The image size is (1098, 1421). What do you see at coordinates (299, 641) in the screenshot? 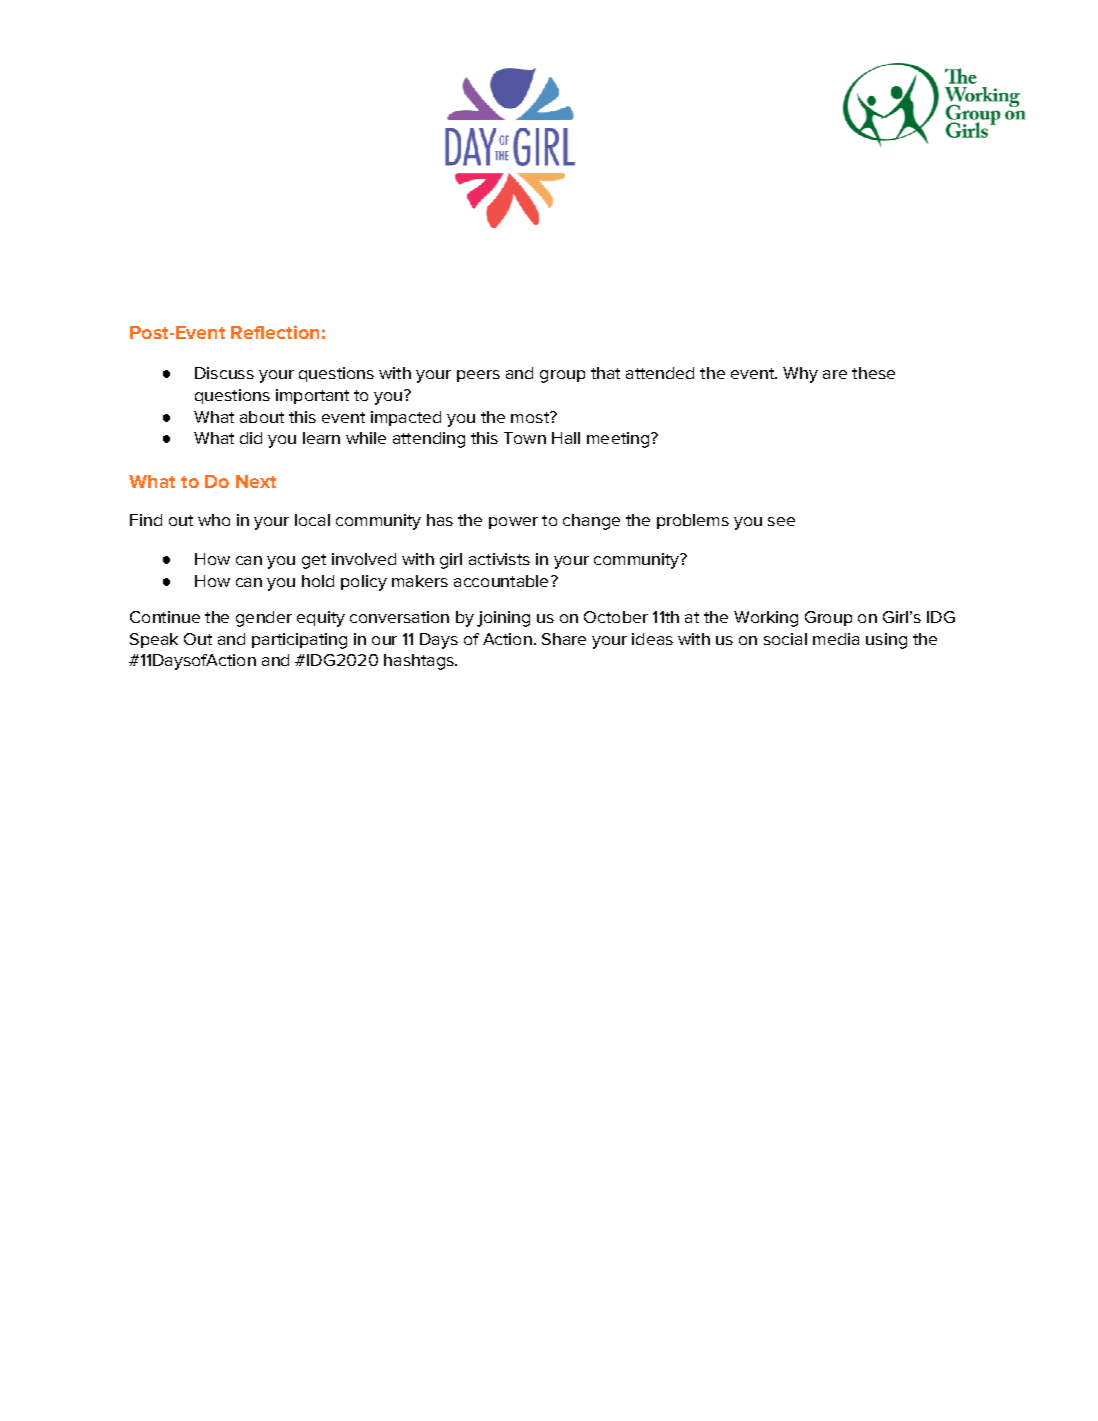
I see `participating` at bounding box center [299, 641].
